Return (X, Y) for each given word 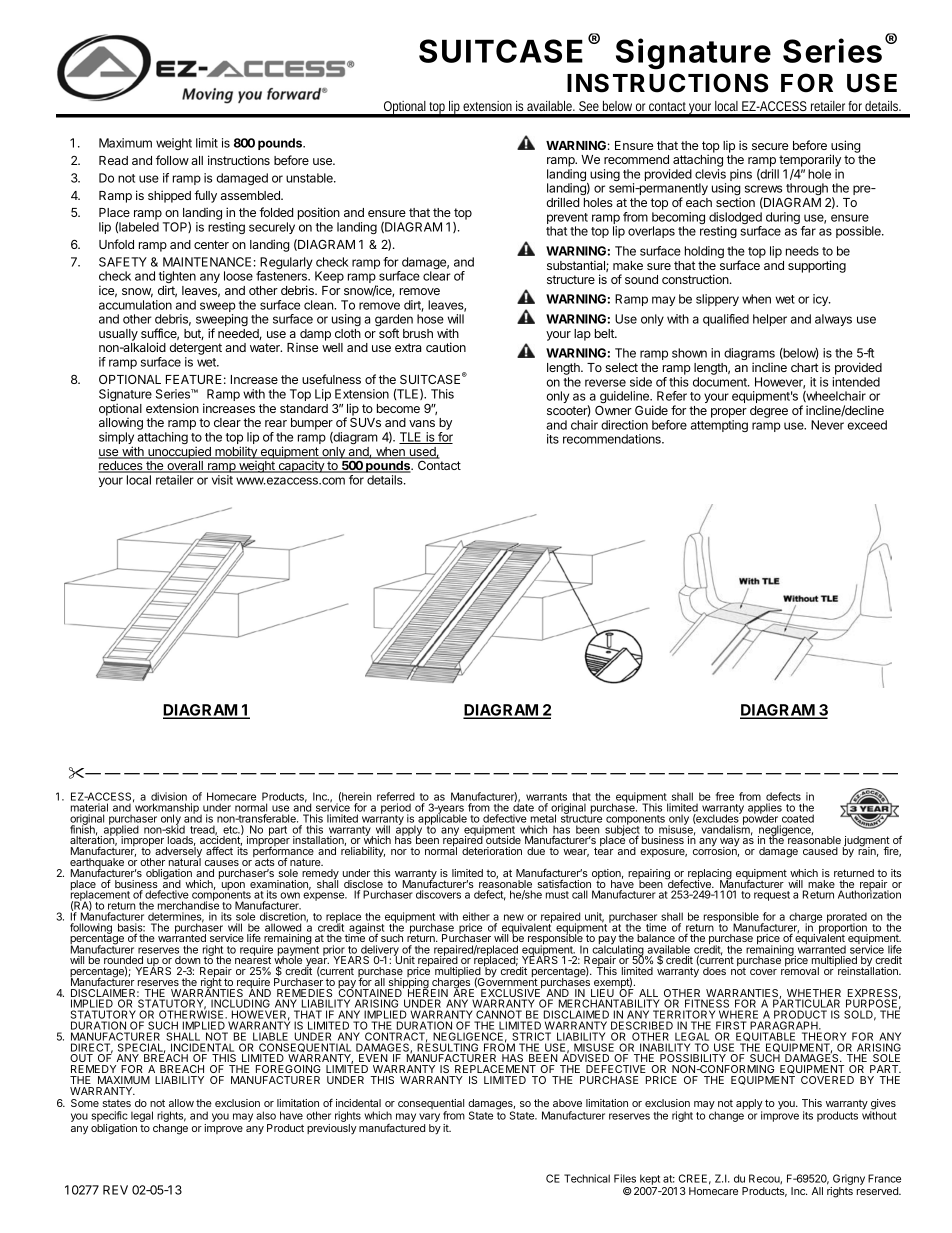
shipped (169, 196)
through (807, 189)
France (884, 1178)
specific (109, 1116)
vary (429, 1119)
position (319, 215)
